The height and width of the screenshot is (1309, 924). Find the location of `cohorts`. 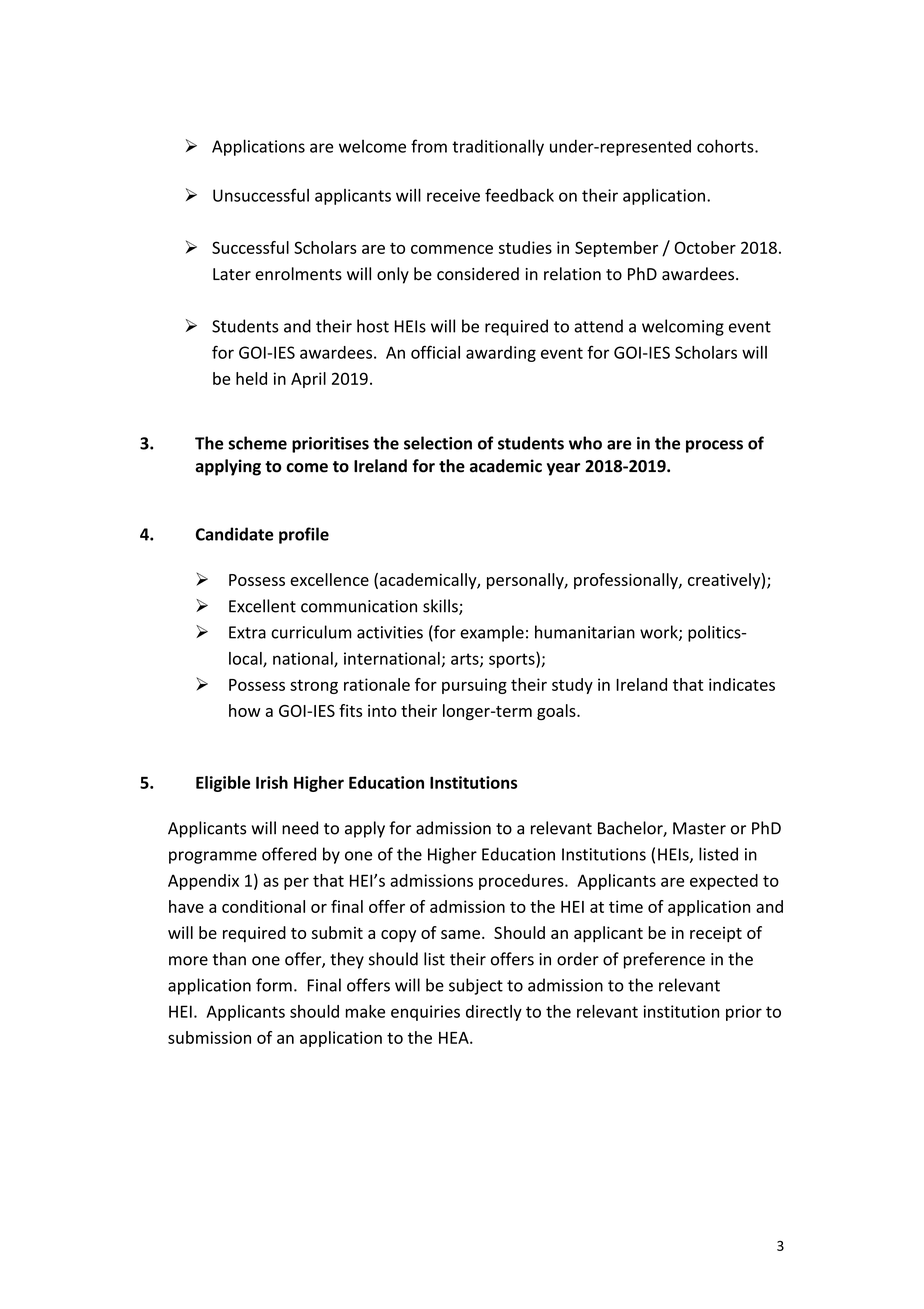

cohorts is located at coordinates (726, 146).
